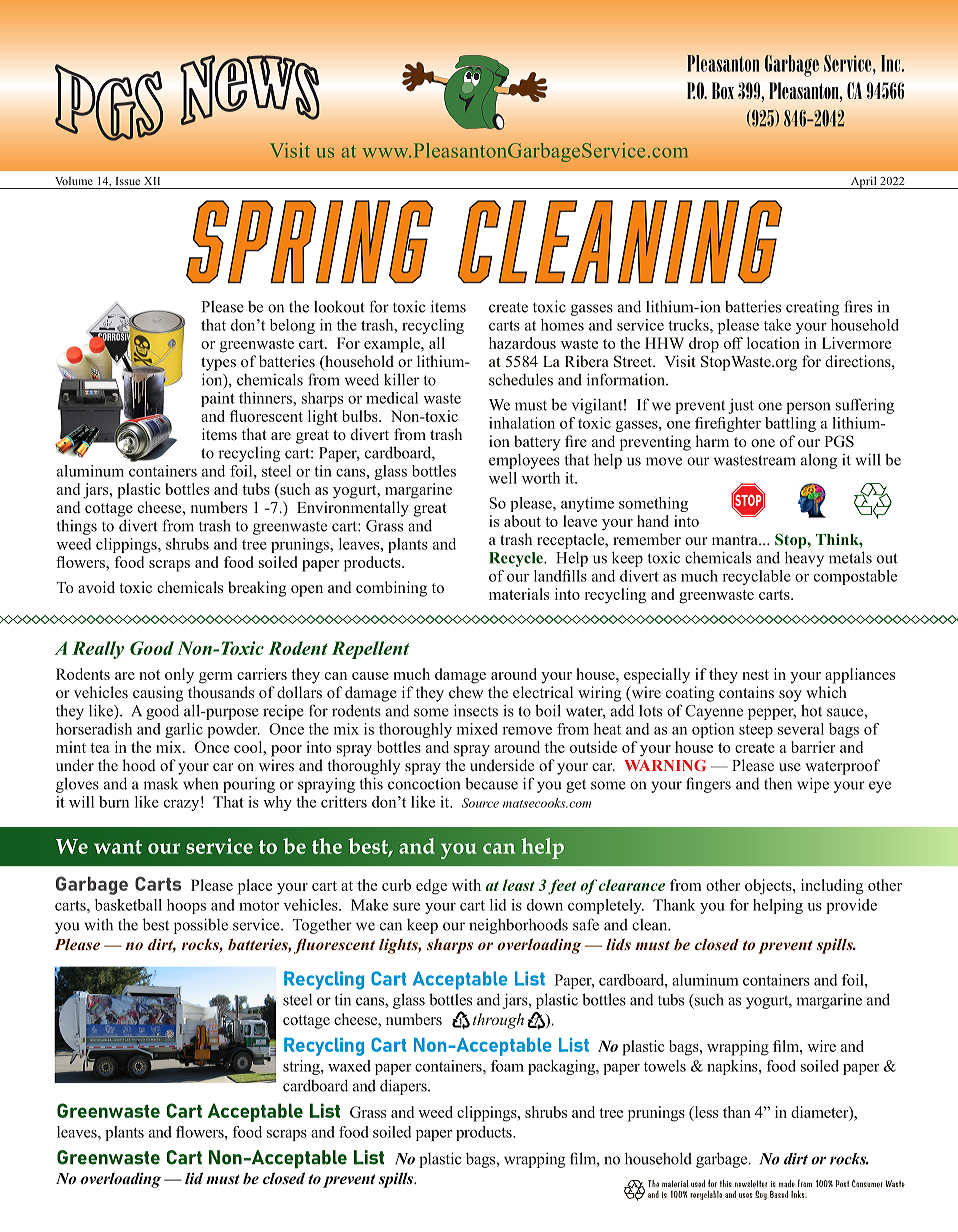  I want to click on string, so click(302, 1067).
